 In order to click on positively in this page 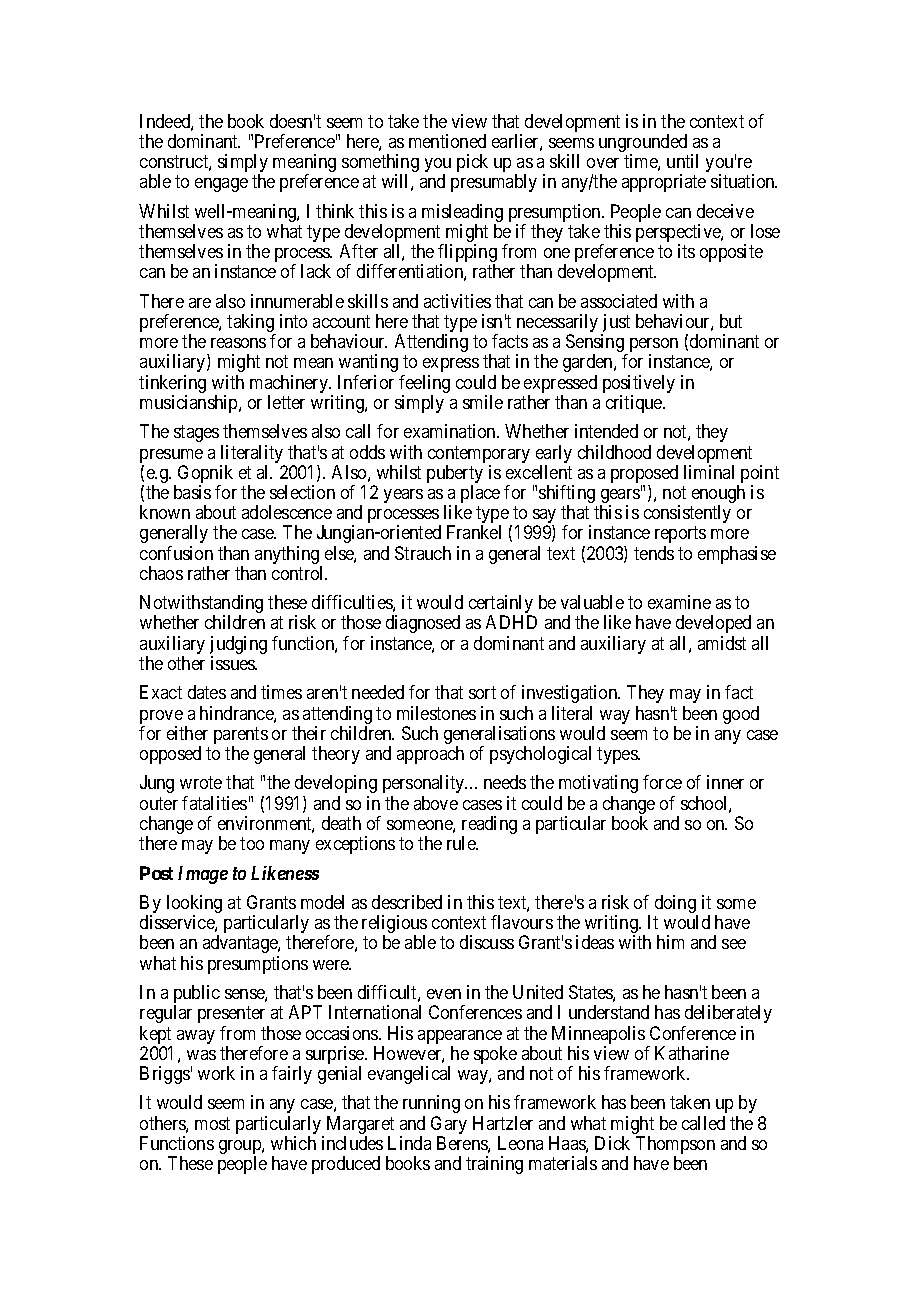, I will do `click(639, 385)`.
